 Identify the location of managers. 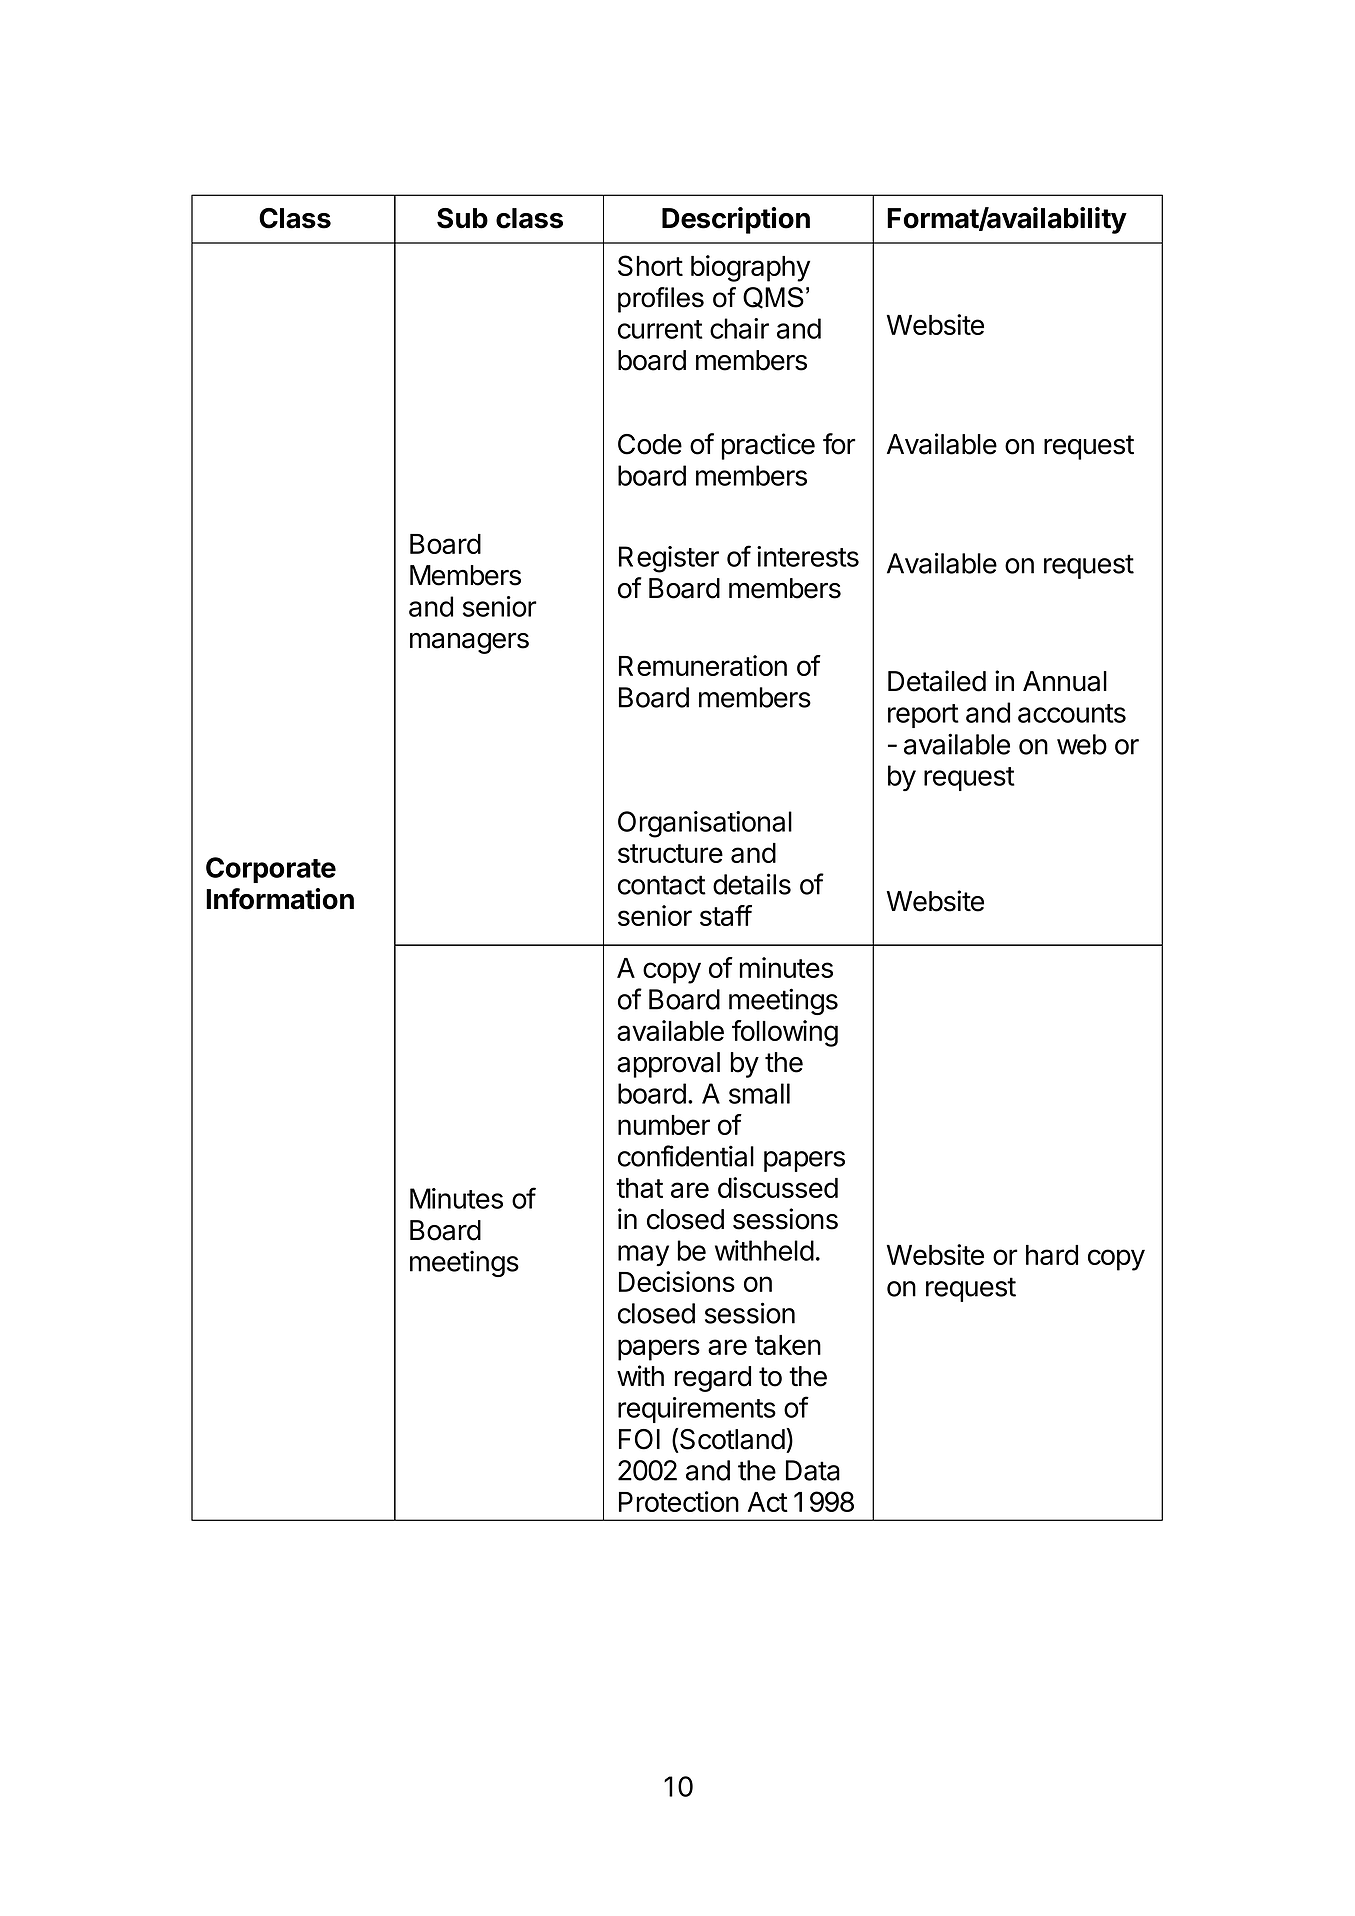
(469, 643).
